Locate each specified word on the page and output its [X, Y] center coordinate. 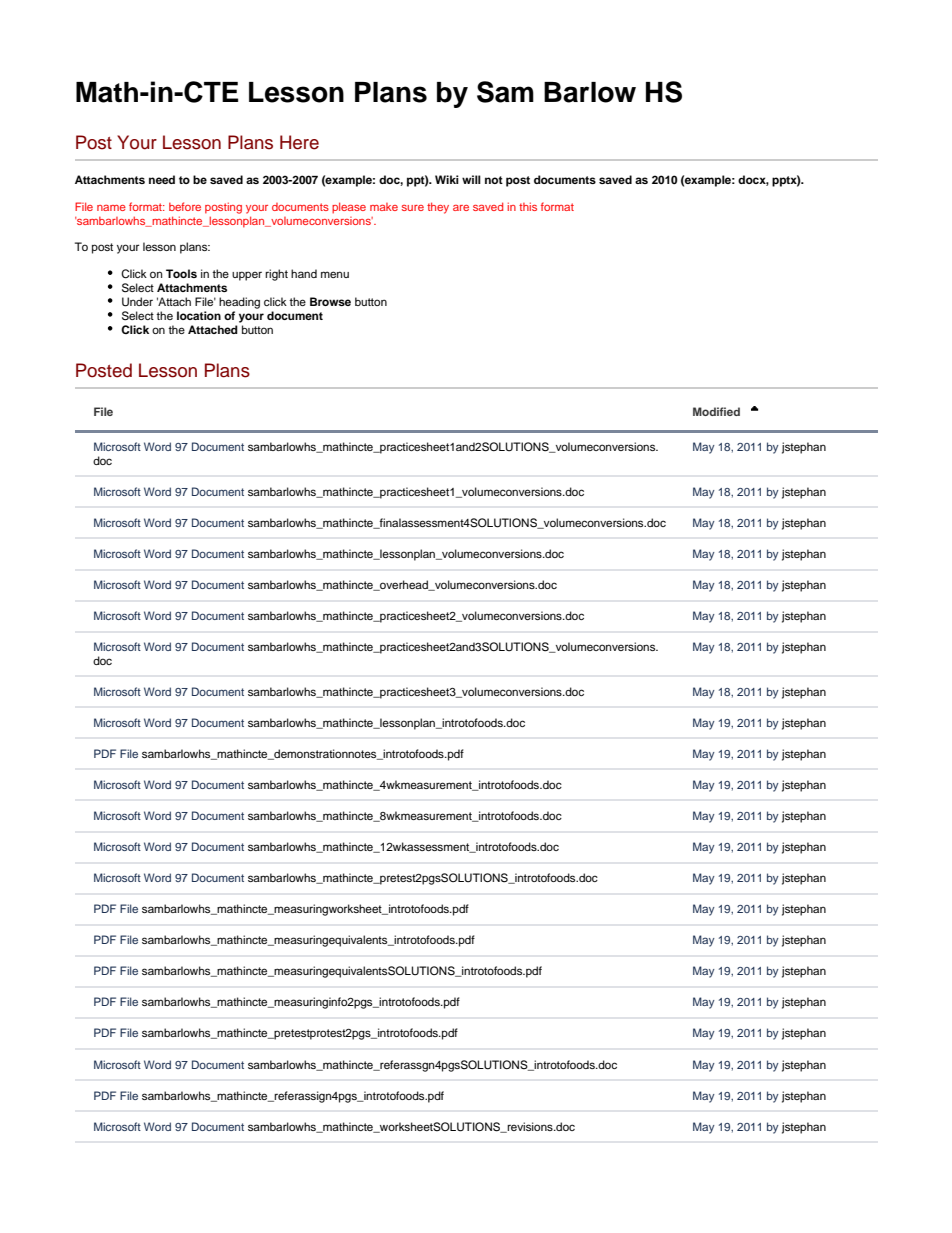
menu [335, 274]
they [438, 208]
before [185, 206]
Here [299, 142]
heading [239, 303]
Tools [181, 273]
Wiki [447, 179]
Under [137, 302]
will [471, 179]
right [276, 275]
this [528, 206]
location [199, 315]
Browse [330, 301]
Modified [716, 411]
